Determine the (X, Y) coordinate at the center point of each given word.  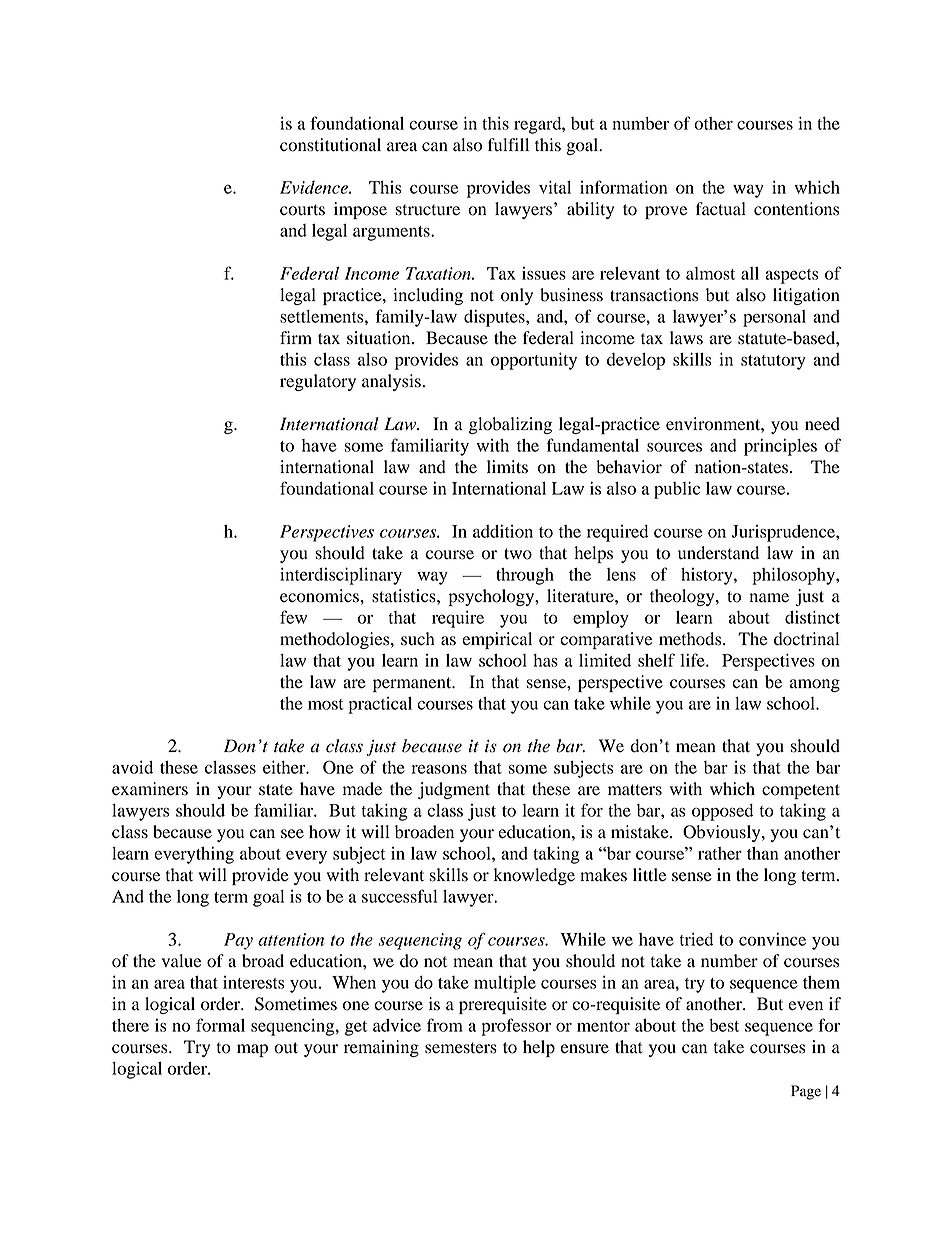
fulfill (508, 145)
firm (296, 337)
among (815, 685)
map (252, 1050)
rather (720, 853)
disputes (495, 318)
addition (503, 531)
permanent (413, 684)
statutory (773, 362)
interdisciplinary (341, 576)
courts (302, 210)
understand (718, 553)
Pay (238, 941)
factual (721, 209)
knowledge (534, 876)
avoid (132, 767)
